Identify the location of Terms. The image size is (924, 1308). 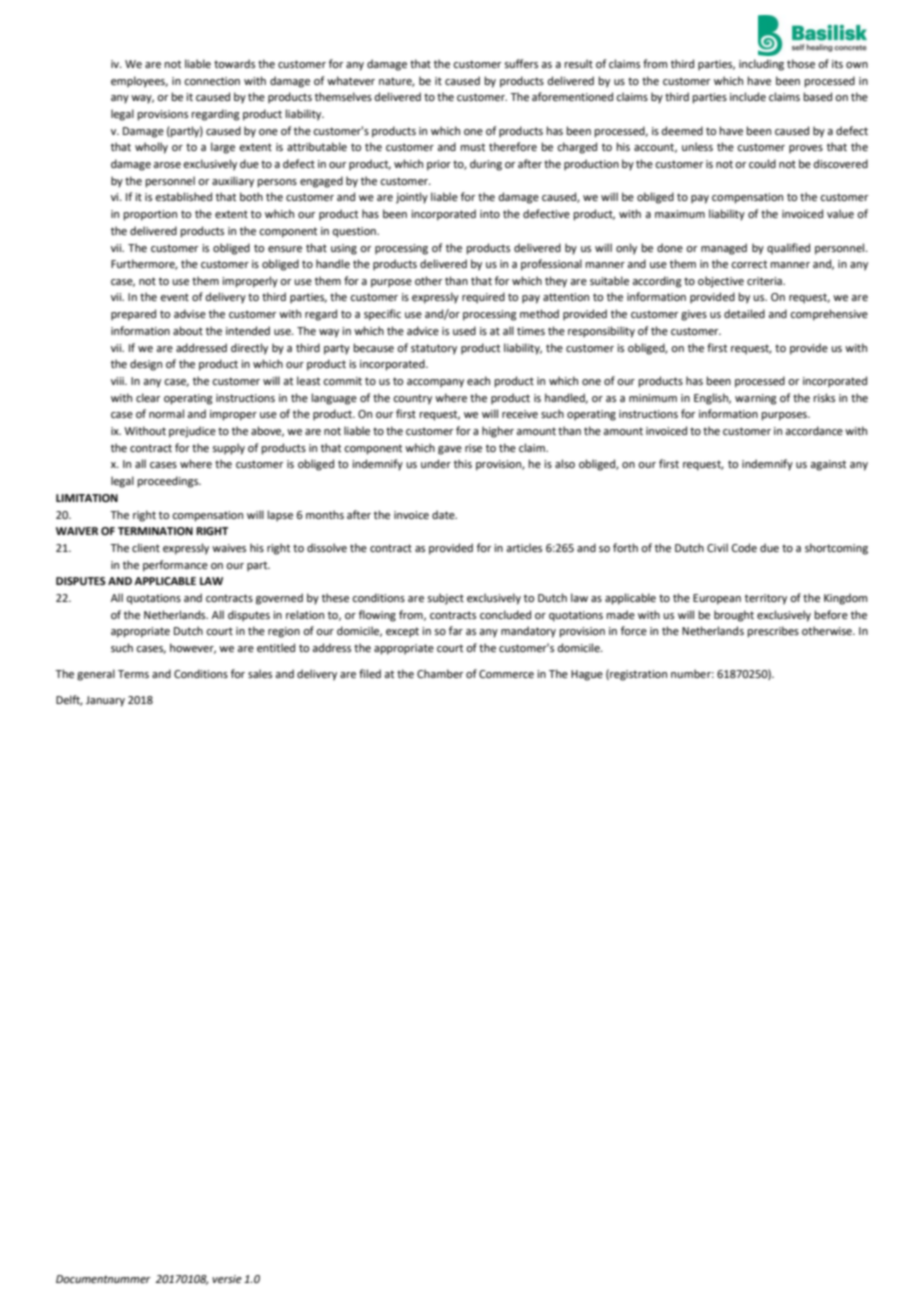
(133, 674).
